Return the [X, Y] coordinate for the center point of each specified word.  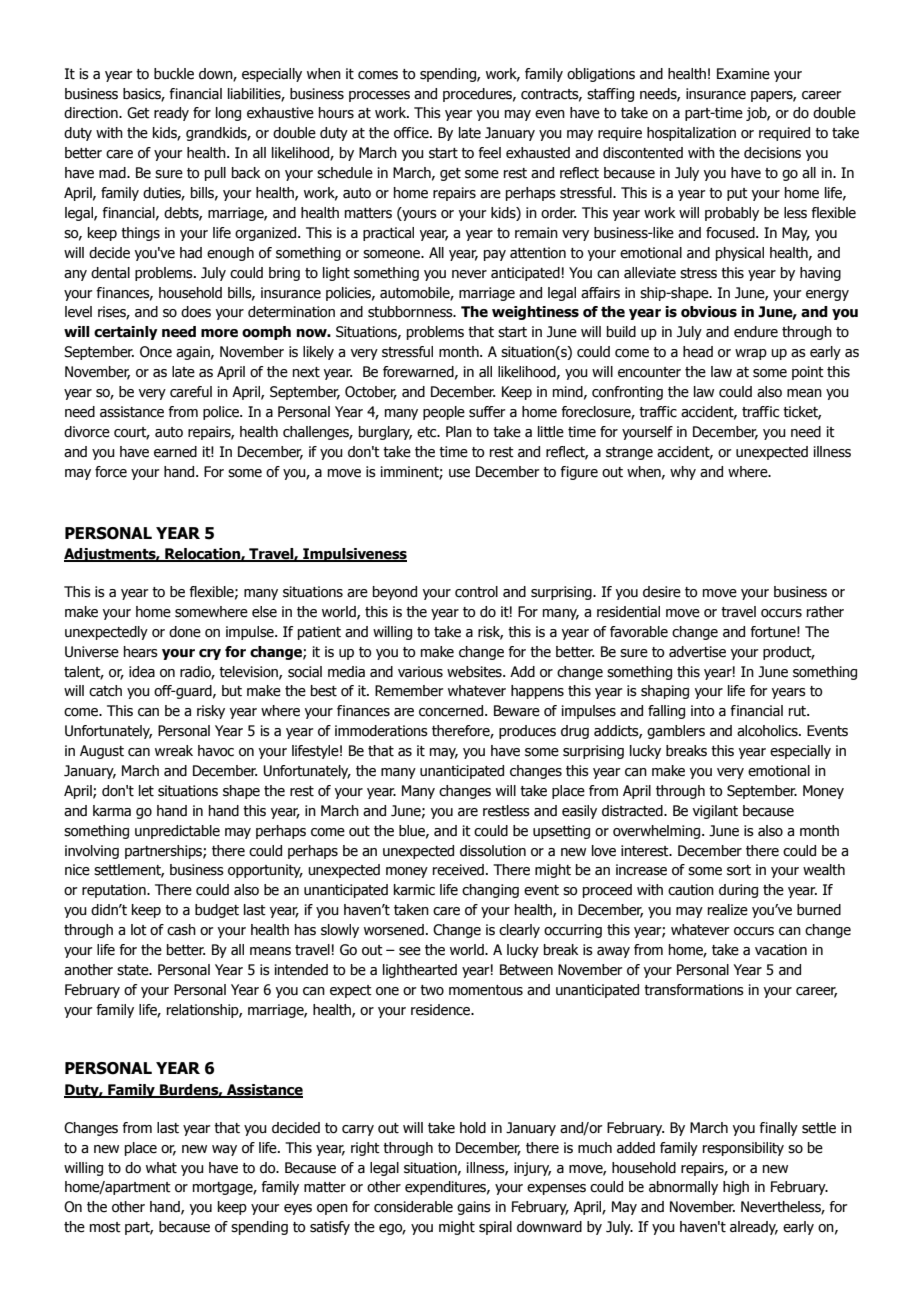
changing [490, 891]
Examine [743, 74]
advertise [697, 652]
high [736, 1188]
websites [475, 672]
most [105, 1227]
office [412, 133]
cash [181, 930]
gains [474, 1208]
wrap [751, 354]
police [222, 413]
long [228, 114]
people [444, 413]
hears [141, 652]
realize [728, 910]
